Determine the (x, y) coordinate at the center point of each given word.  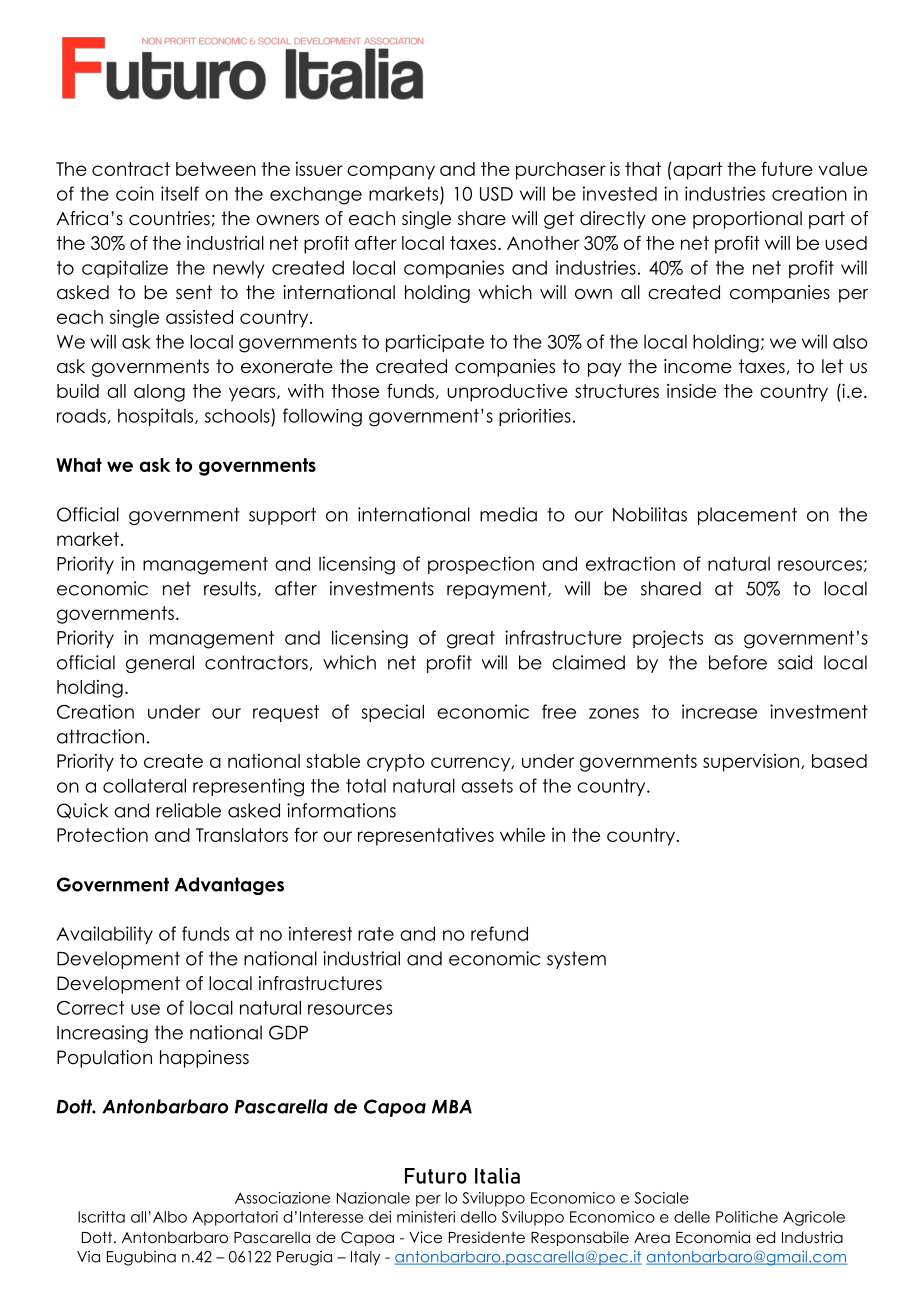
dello (479, 1217)
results (230, 588)
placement (747, 516)
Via (88, 1257)
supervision (752, 763)
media (508, 514)
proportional (747, 220)
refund (499, 933)
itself (180, 193)
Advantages (229, 886)
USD (496, 194)
